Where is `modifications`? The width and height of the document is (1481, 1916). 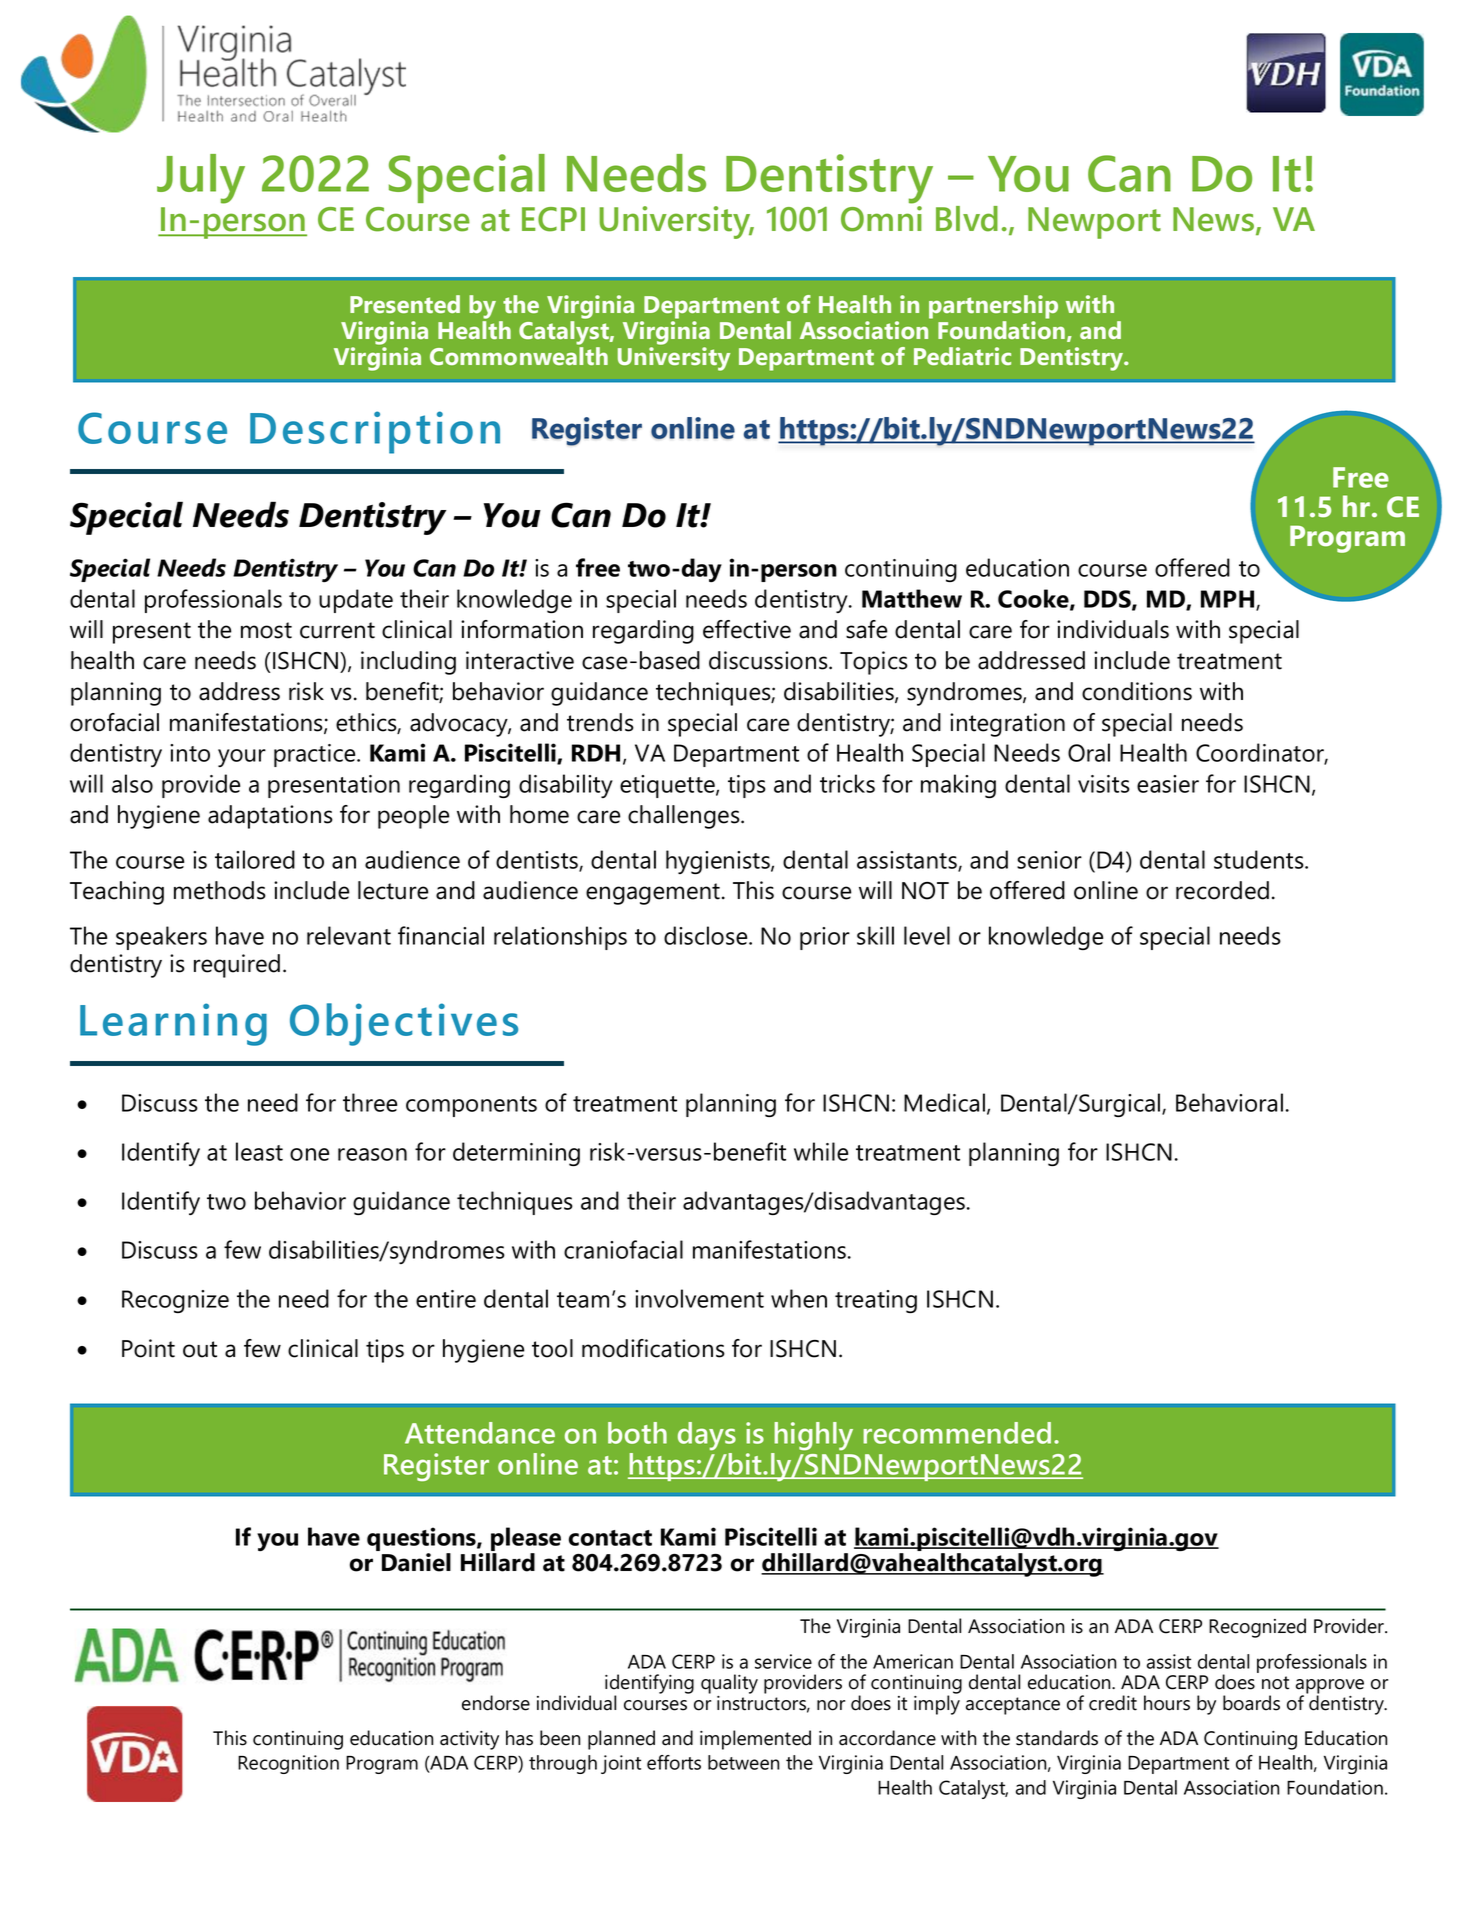
modifications is located at coordinates (653, 1348).
